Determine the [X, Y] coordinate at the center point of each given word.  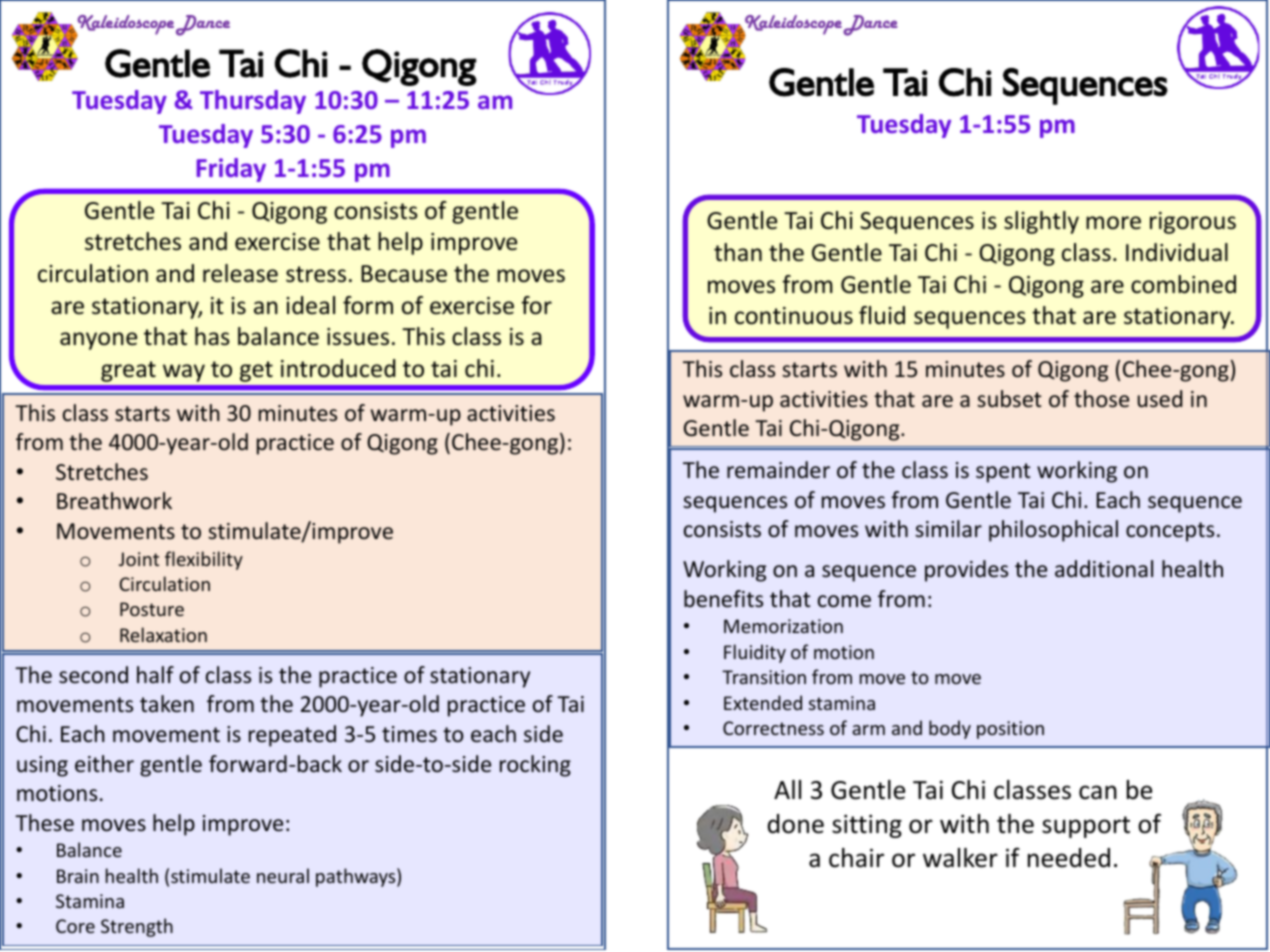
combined [1183, 284]
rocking [535, 766]
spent [1003, 473]
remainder [778, 470]
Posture [152, 609]
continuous [794, 316]
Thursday [253, 102]
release [240, 273]
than [738, 252]
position [1010, 730]
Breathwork [114, 501]
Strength [137, 927]
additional [1104, 569]
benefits [723, 599]
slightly [1041, 222]
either [104, 764]
